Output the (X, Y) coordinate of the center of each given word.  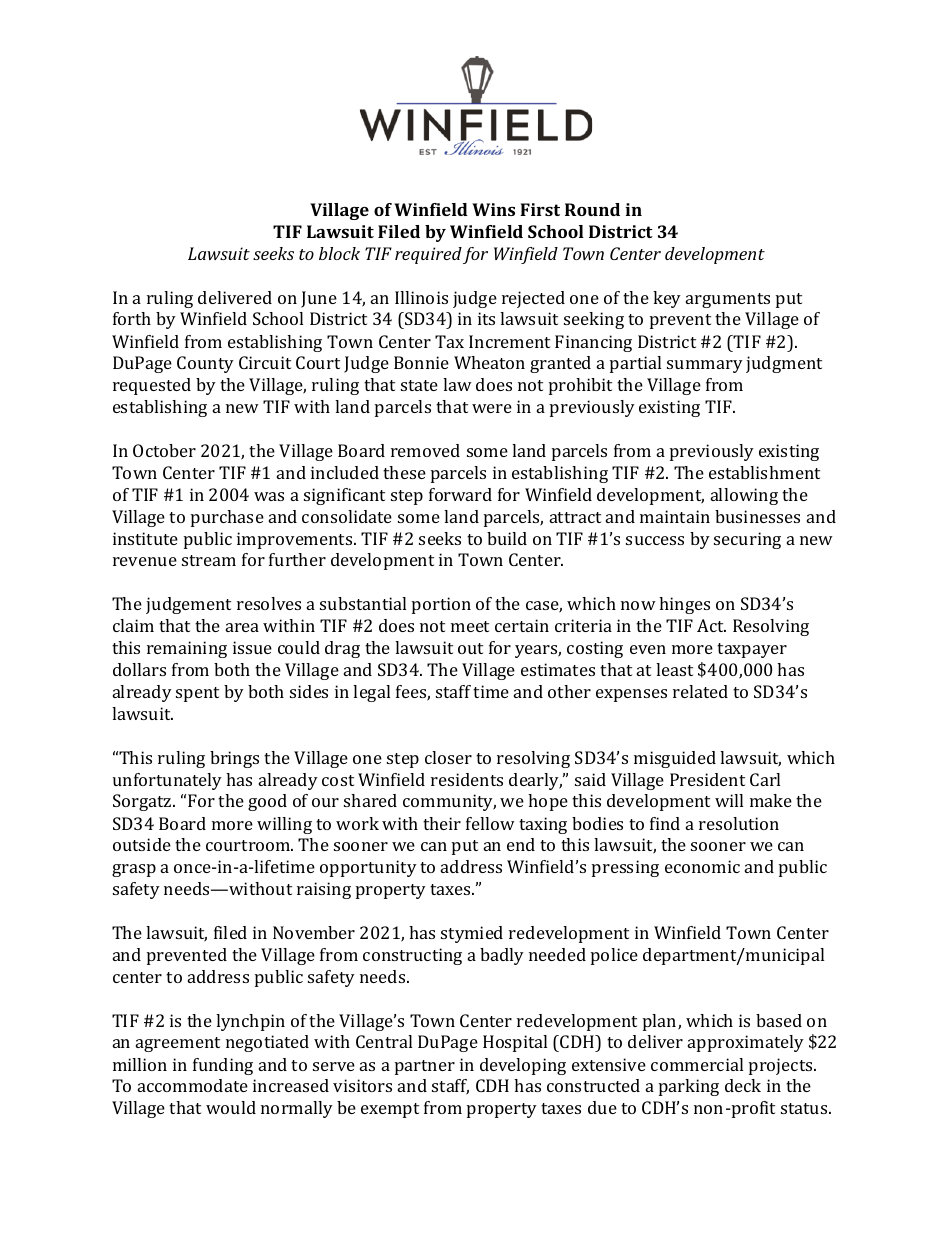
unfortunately (167, 781)
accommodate (193, 1085)
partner (425, 1067)
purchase (227, 518)
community (449, 802)
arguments (728, 300)
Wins (493, 209)
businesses (757, 516)
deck (743, 1085)
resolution (739, 823)
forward (460, 494)
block (339, 253)
